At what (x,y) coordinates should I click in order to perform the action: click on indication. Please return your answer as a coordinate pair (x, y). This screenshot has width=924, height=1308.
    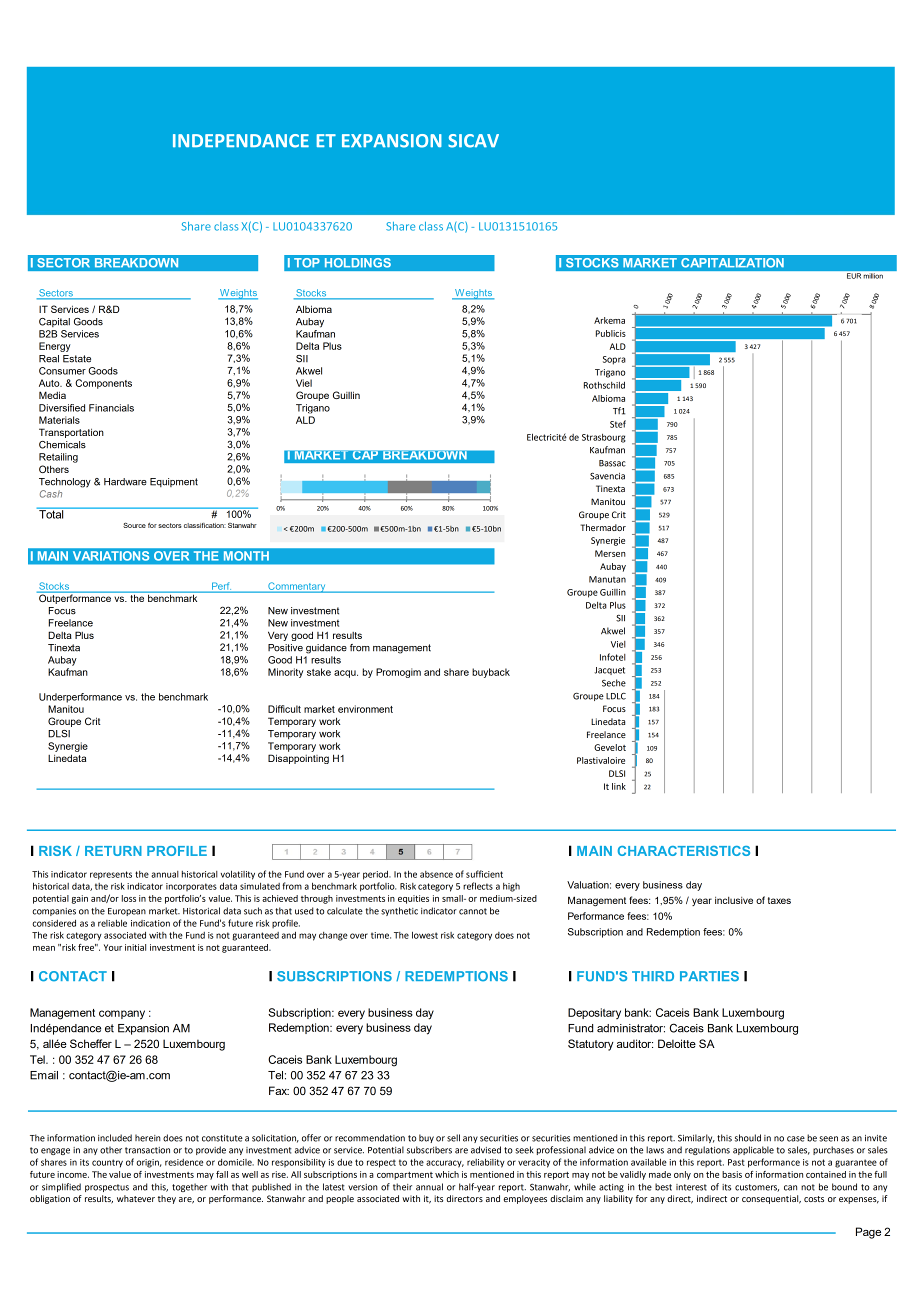
    Looking at the image, I should click on (150, 923).
